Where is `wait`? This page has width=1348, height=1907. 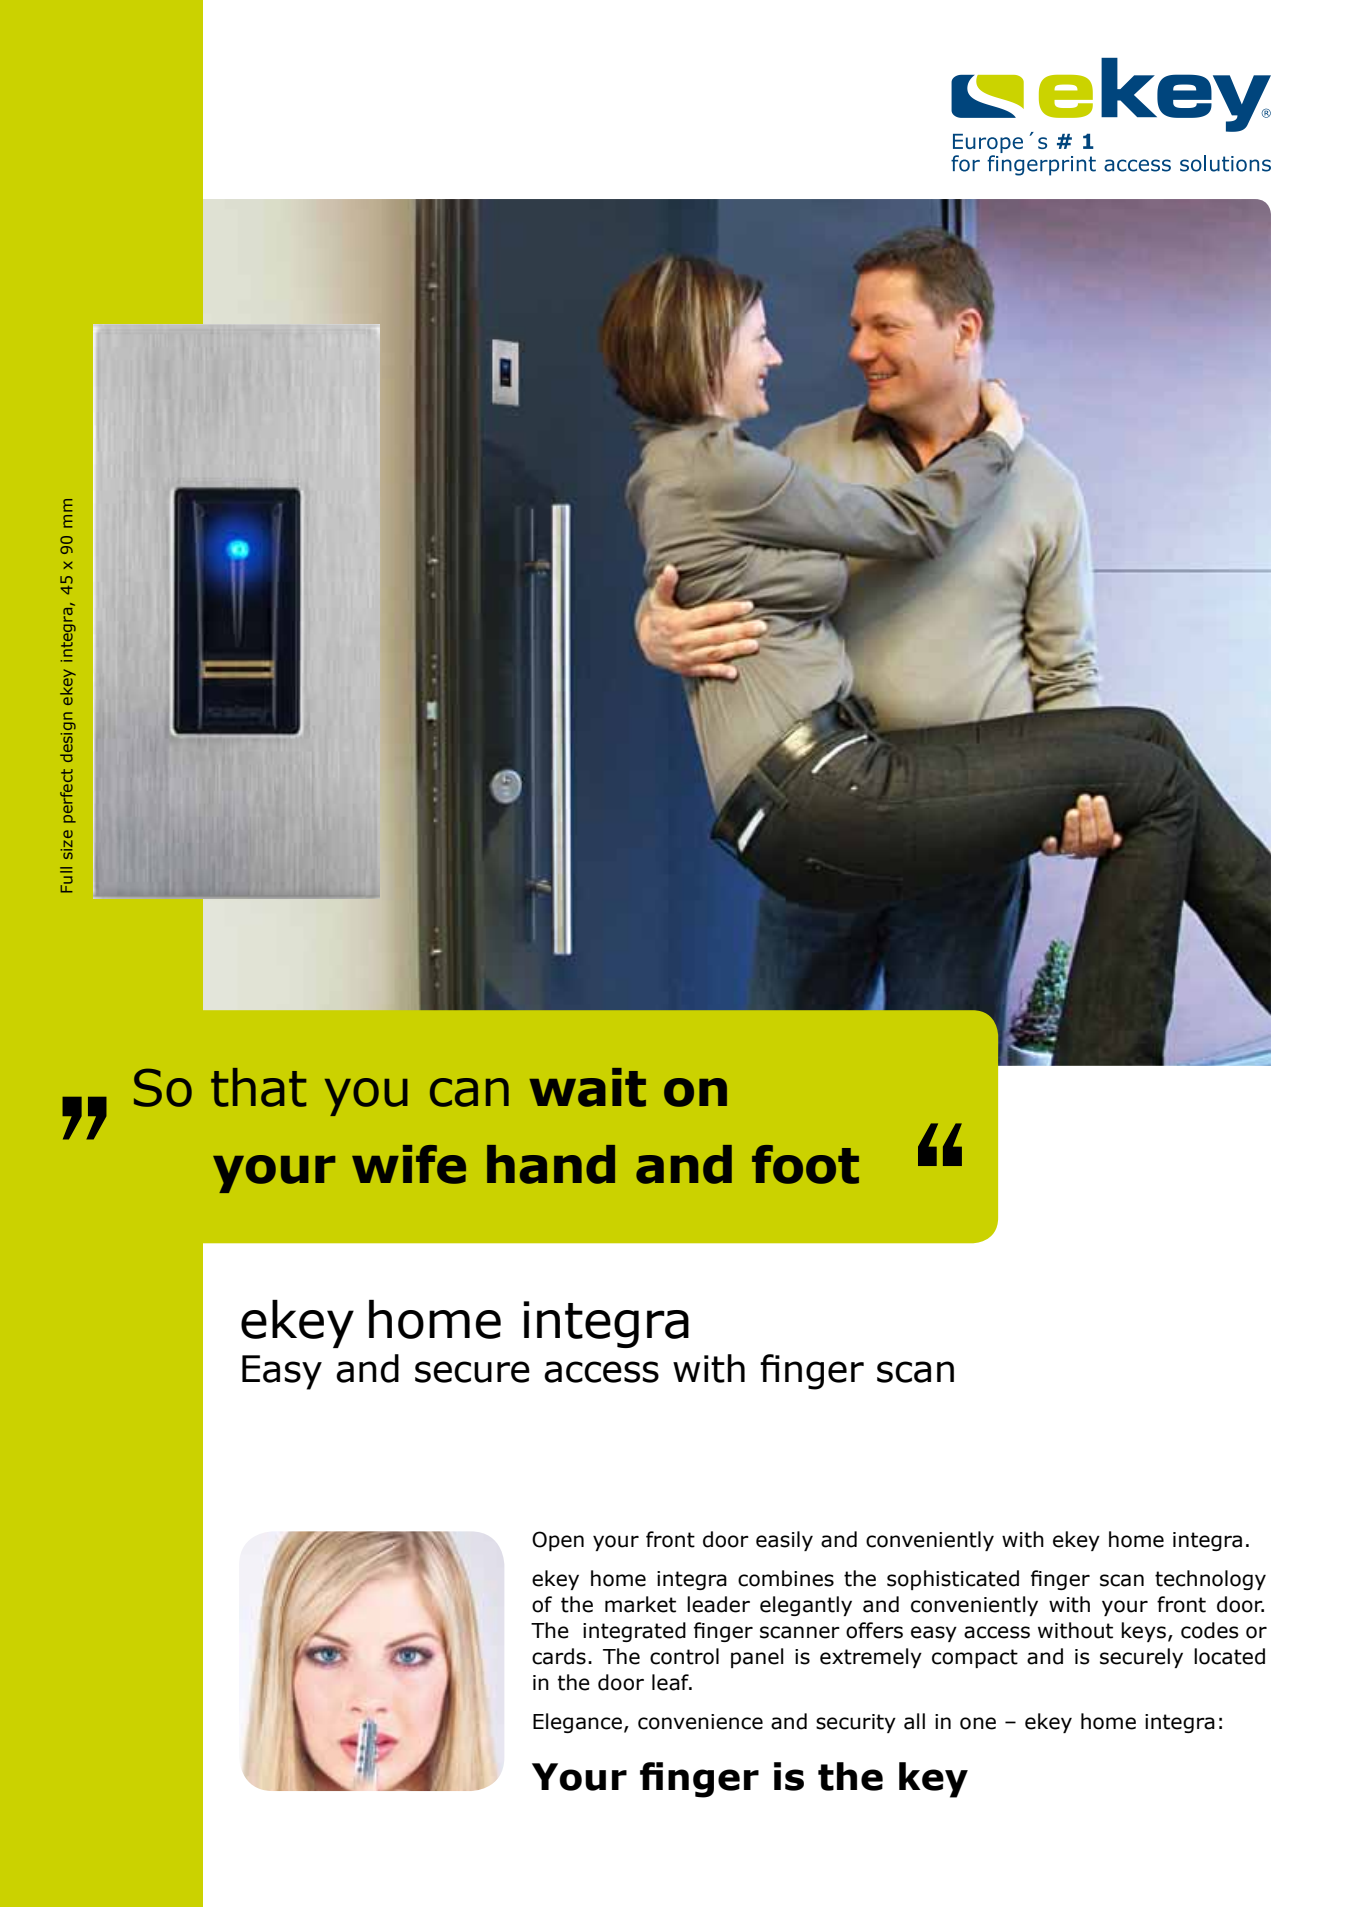
wait is located at coordinates (587, 1087).
